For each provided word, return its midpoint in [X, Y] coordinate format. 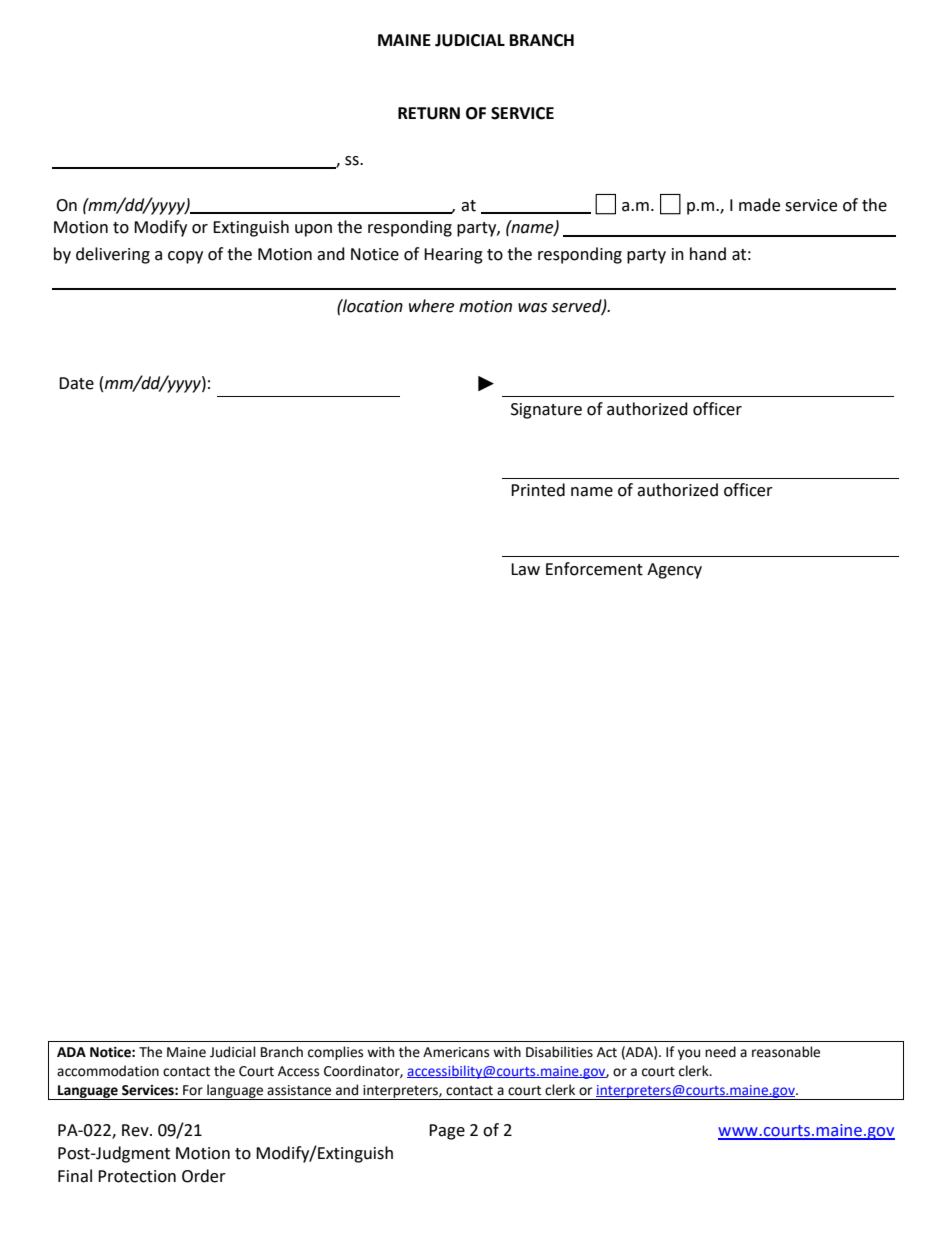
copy [185, 257]
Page [447, 1132]
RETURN [429, 113]
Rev [136, 1130]
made [759, 205]
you [689, 1054]
